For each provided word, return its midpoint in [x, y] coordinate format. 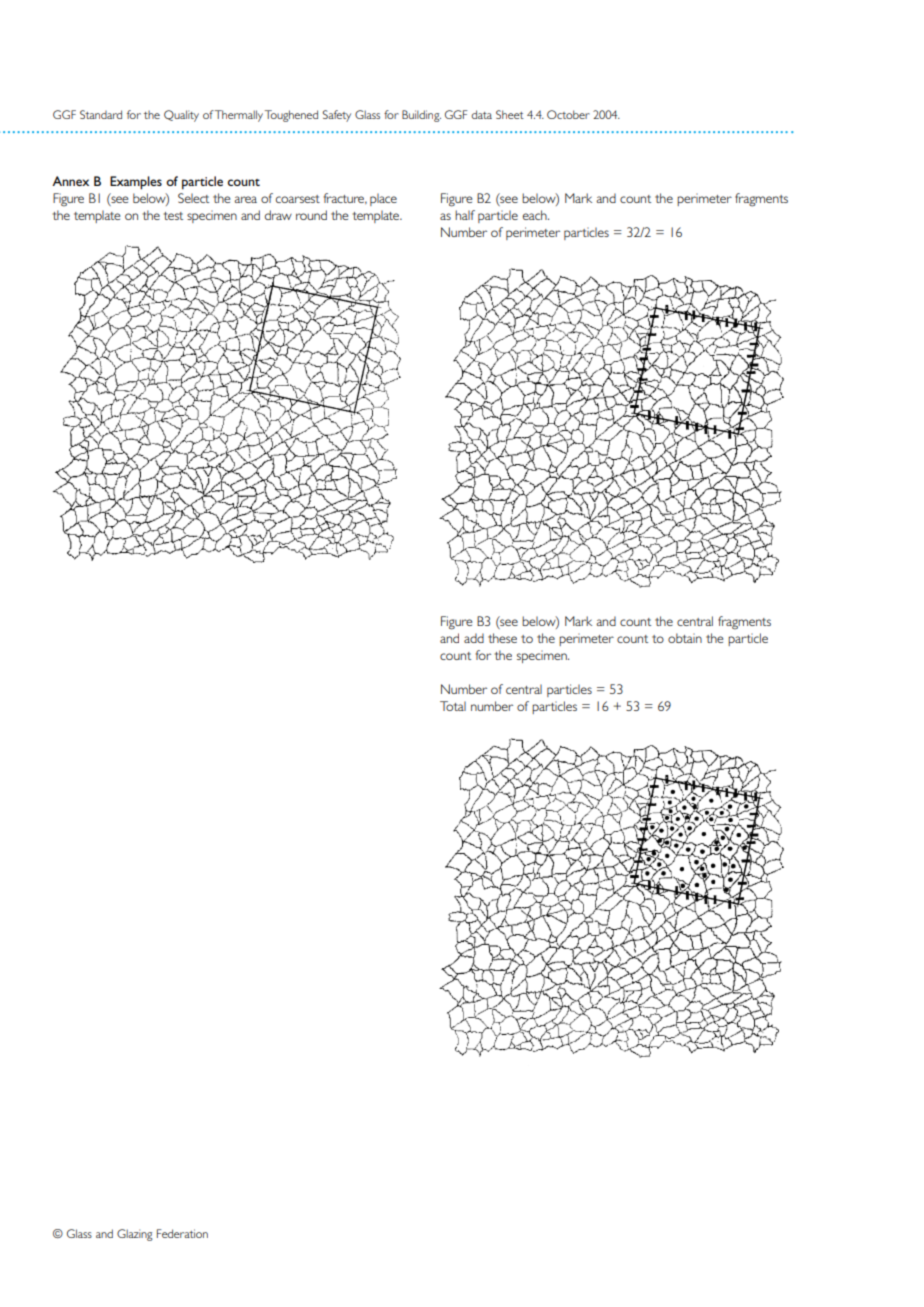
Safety [337, 116]
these [502, 638]
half [465, 215]
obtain [685, 638]
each [535, 215]
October [568, 114]
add [474, 638]
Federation [182, 1233]
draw [278, 215]
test [173, 216]
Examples [136, 183]
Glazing [135, 1235]
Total [453, 706]
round [311, 215]
